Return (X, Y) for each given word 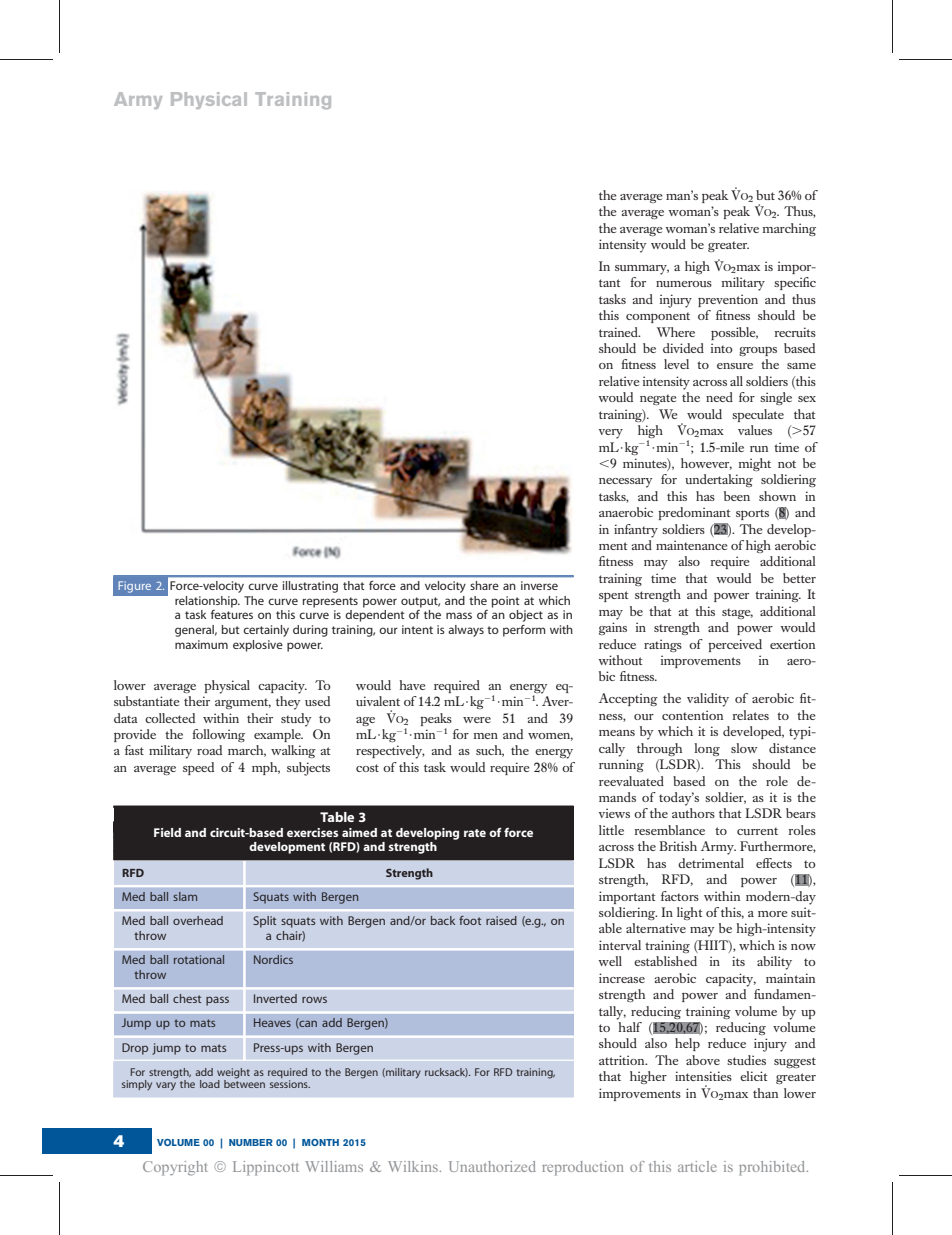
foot (470, 920)
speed (198, 768)
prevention (728, 300)
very (611, 434)
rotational (199, 959)
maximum (201, 644)
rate (475, 833)
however (706, 464)
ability (774, 963)
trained (619, 332)
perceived (735, 645)
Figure (135, 587)
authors (693, 813)
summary (642, 270)
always (466, 631)
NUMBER (251, 1142)
